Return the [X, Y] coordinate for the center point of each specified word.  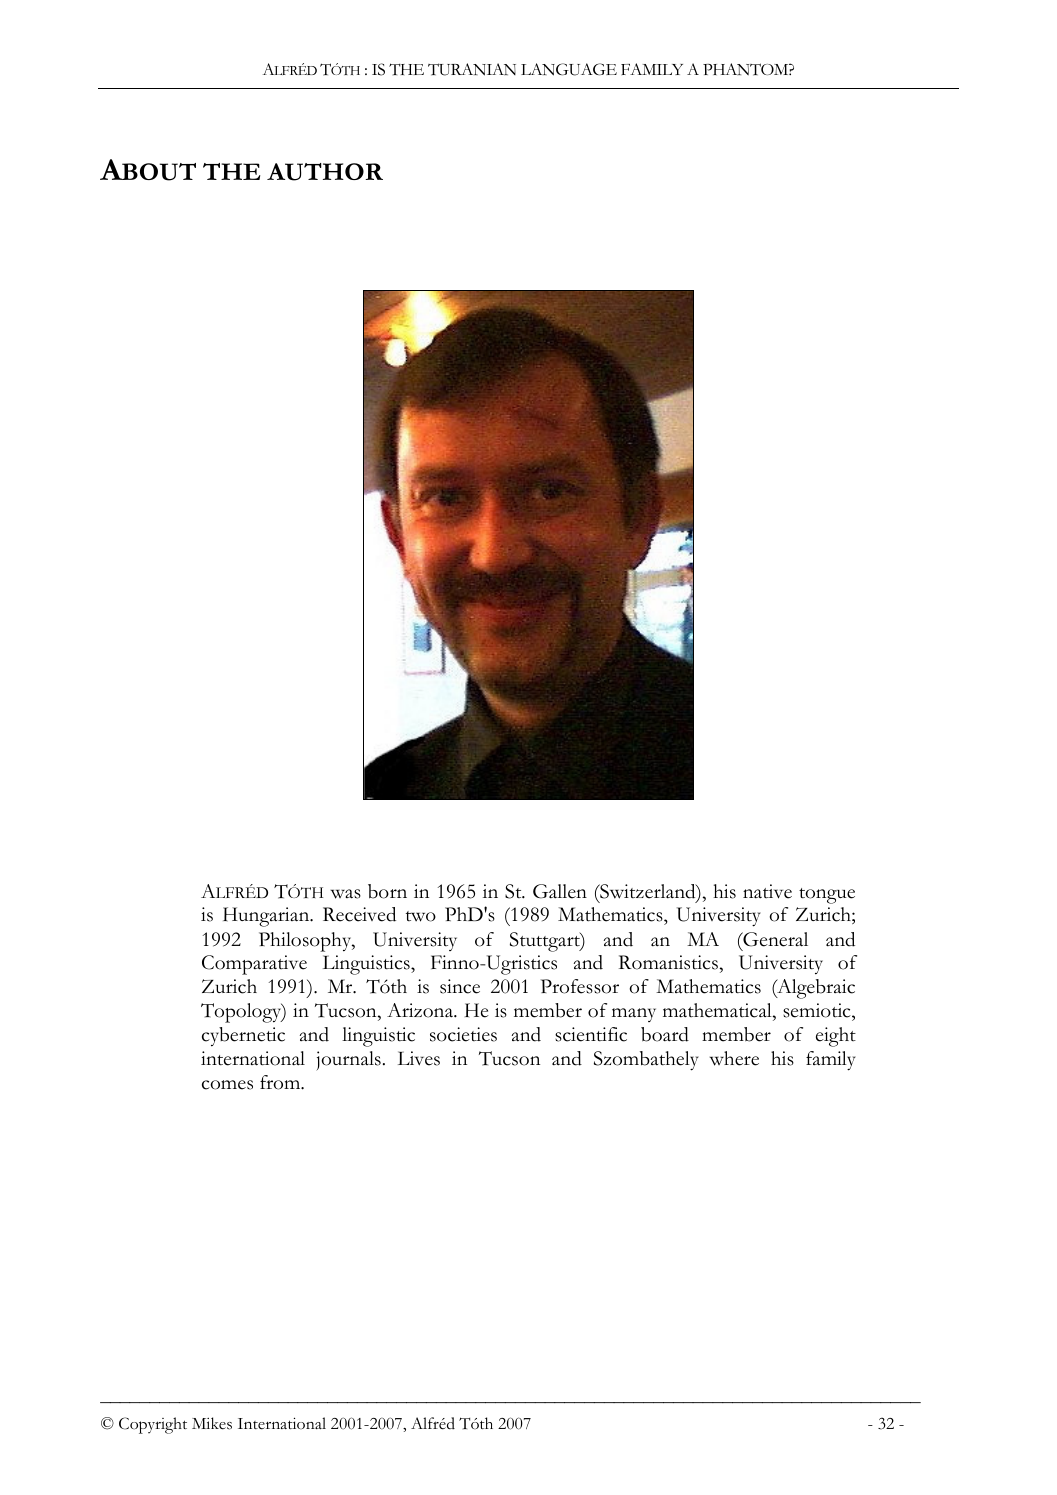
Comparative [254, 965]
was [346, 894]
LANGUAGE [569, 69]
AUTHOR [325, 172]
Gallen [560, 891]
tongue [827, 896]
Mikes [212, 1423]
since [460, 986]
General [774, 939]
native [767, 891]
